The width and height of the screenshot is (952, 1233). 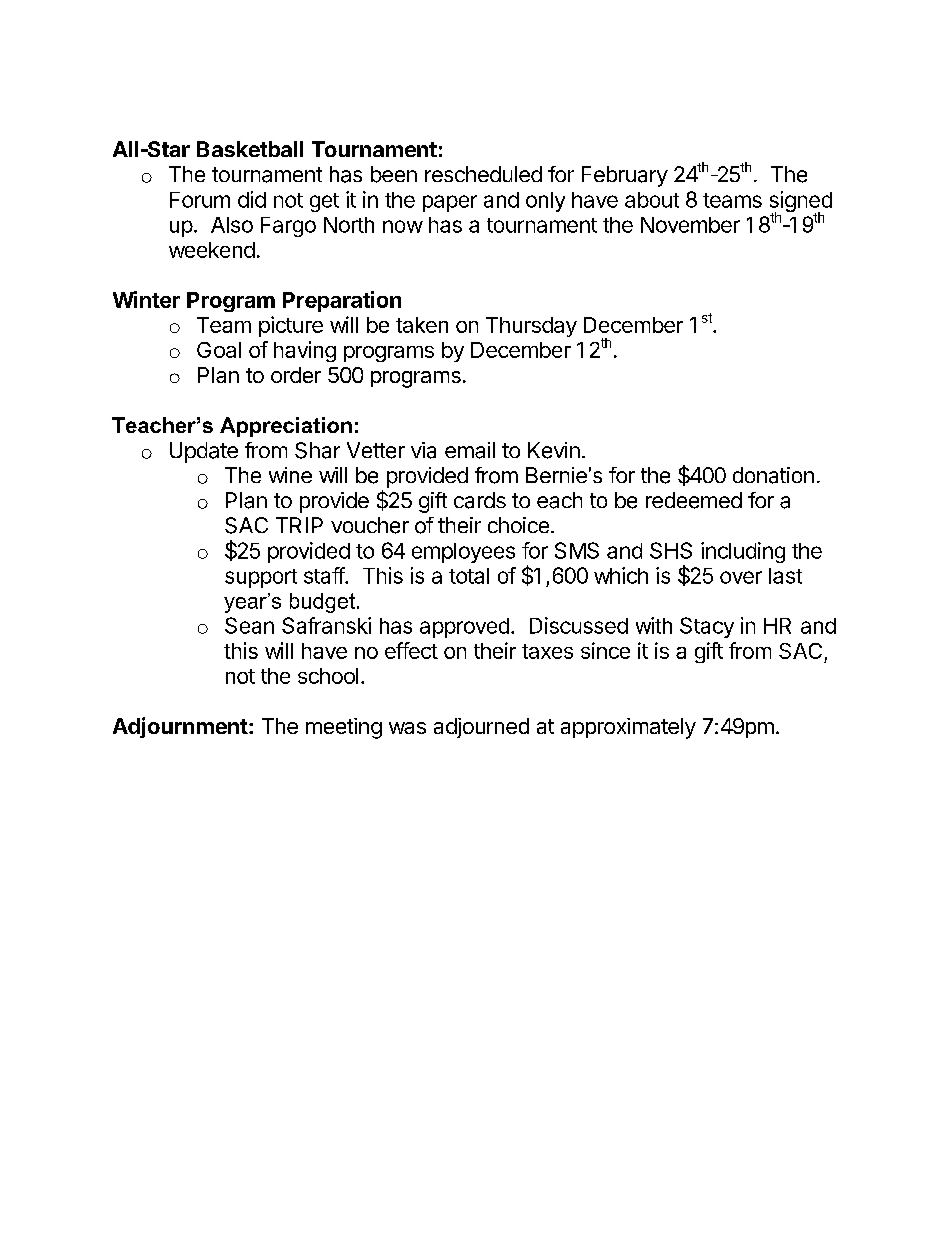 I want to click on donation, so click(x=773, y=475).
